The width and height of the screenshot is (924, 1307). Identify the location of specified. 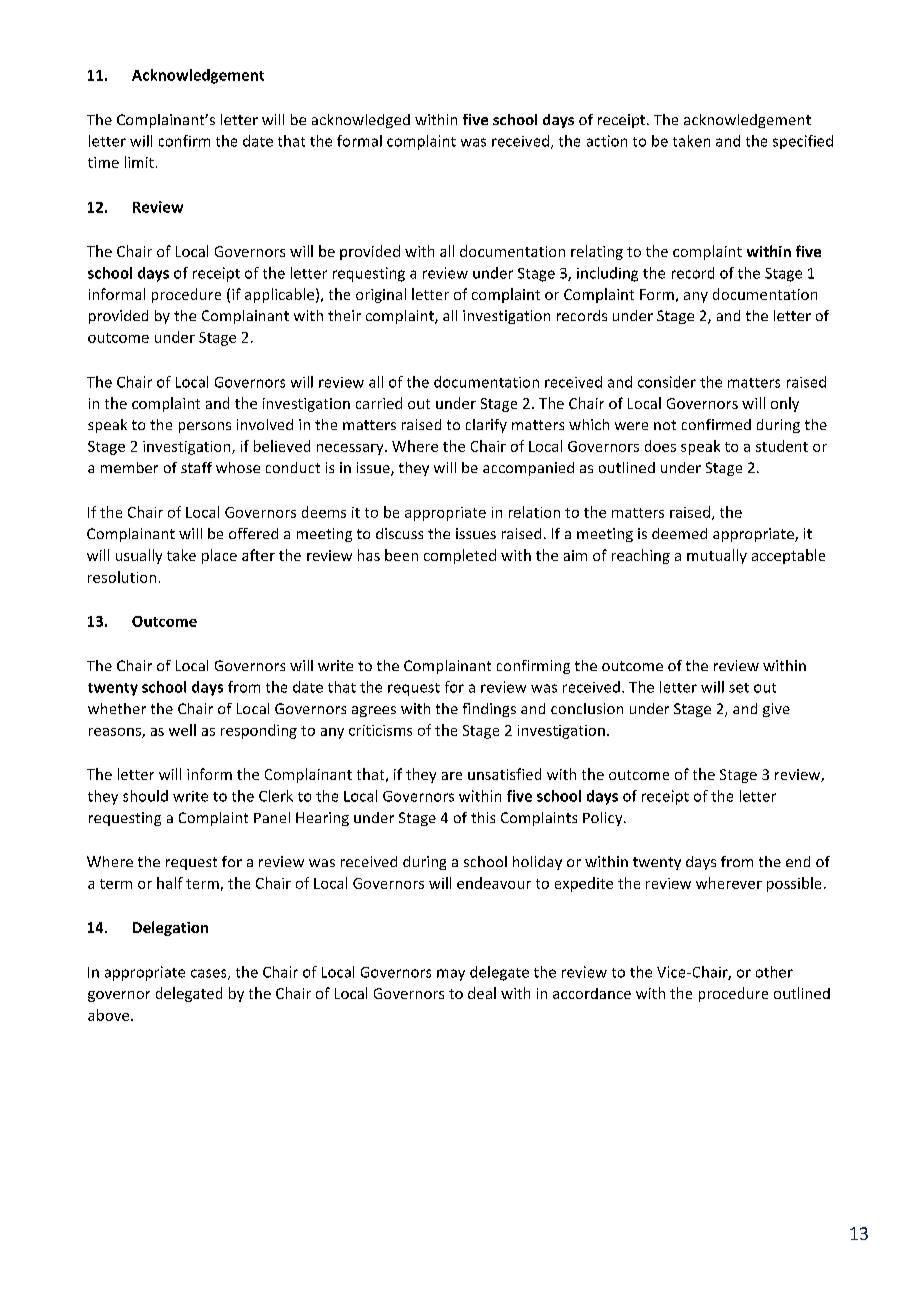
(803, 142).
